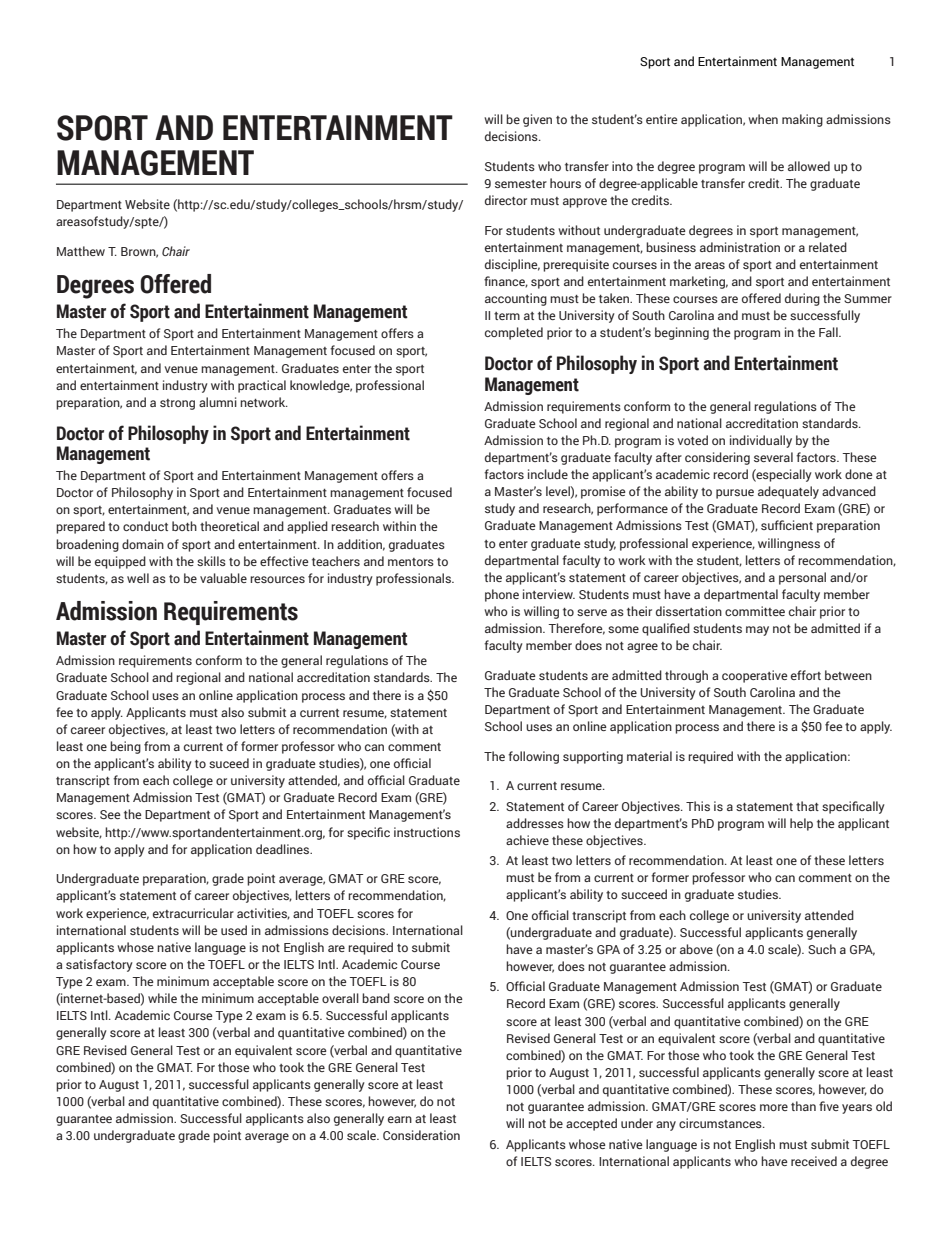 This image has width=952, height=1233. I want to click on phone, so click(502, 595).
